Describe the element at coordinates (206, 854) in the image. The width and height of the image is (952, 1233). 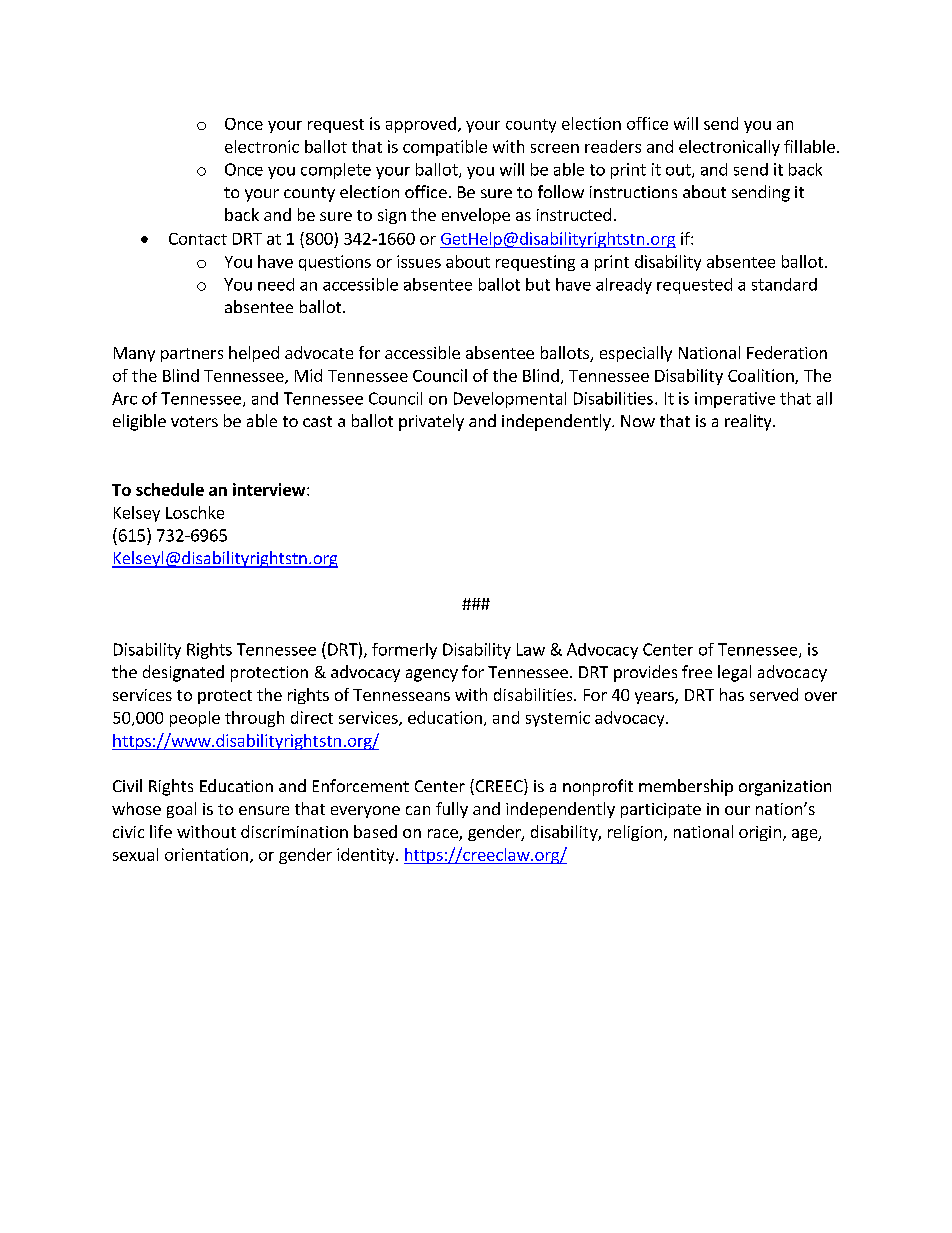
I see `orientation` at that location.
